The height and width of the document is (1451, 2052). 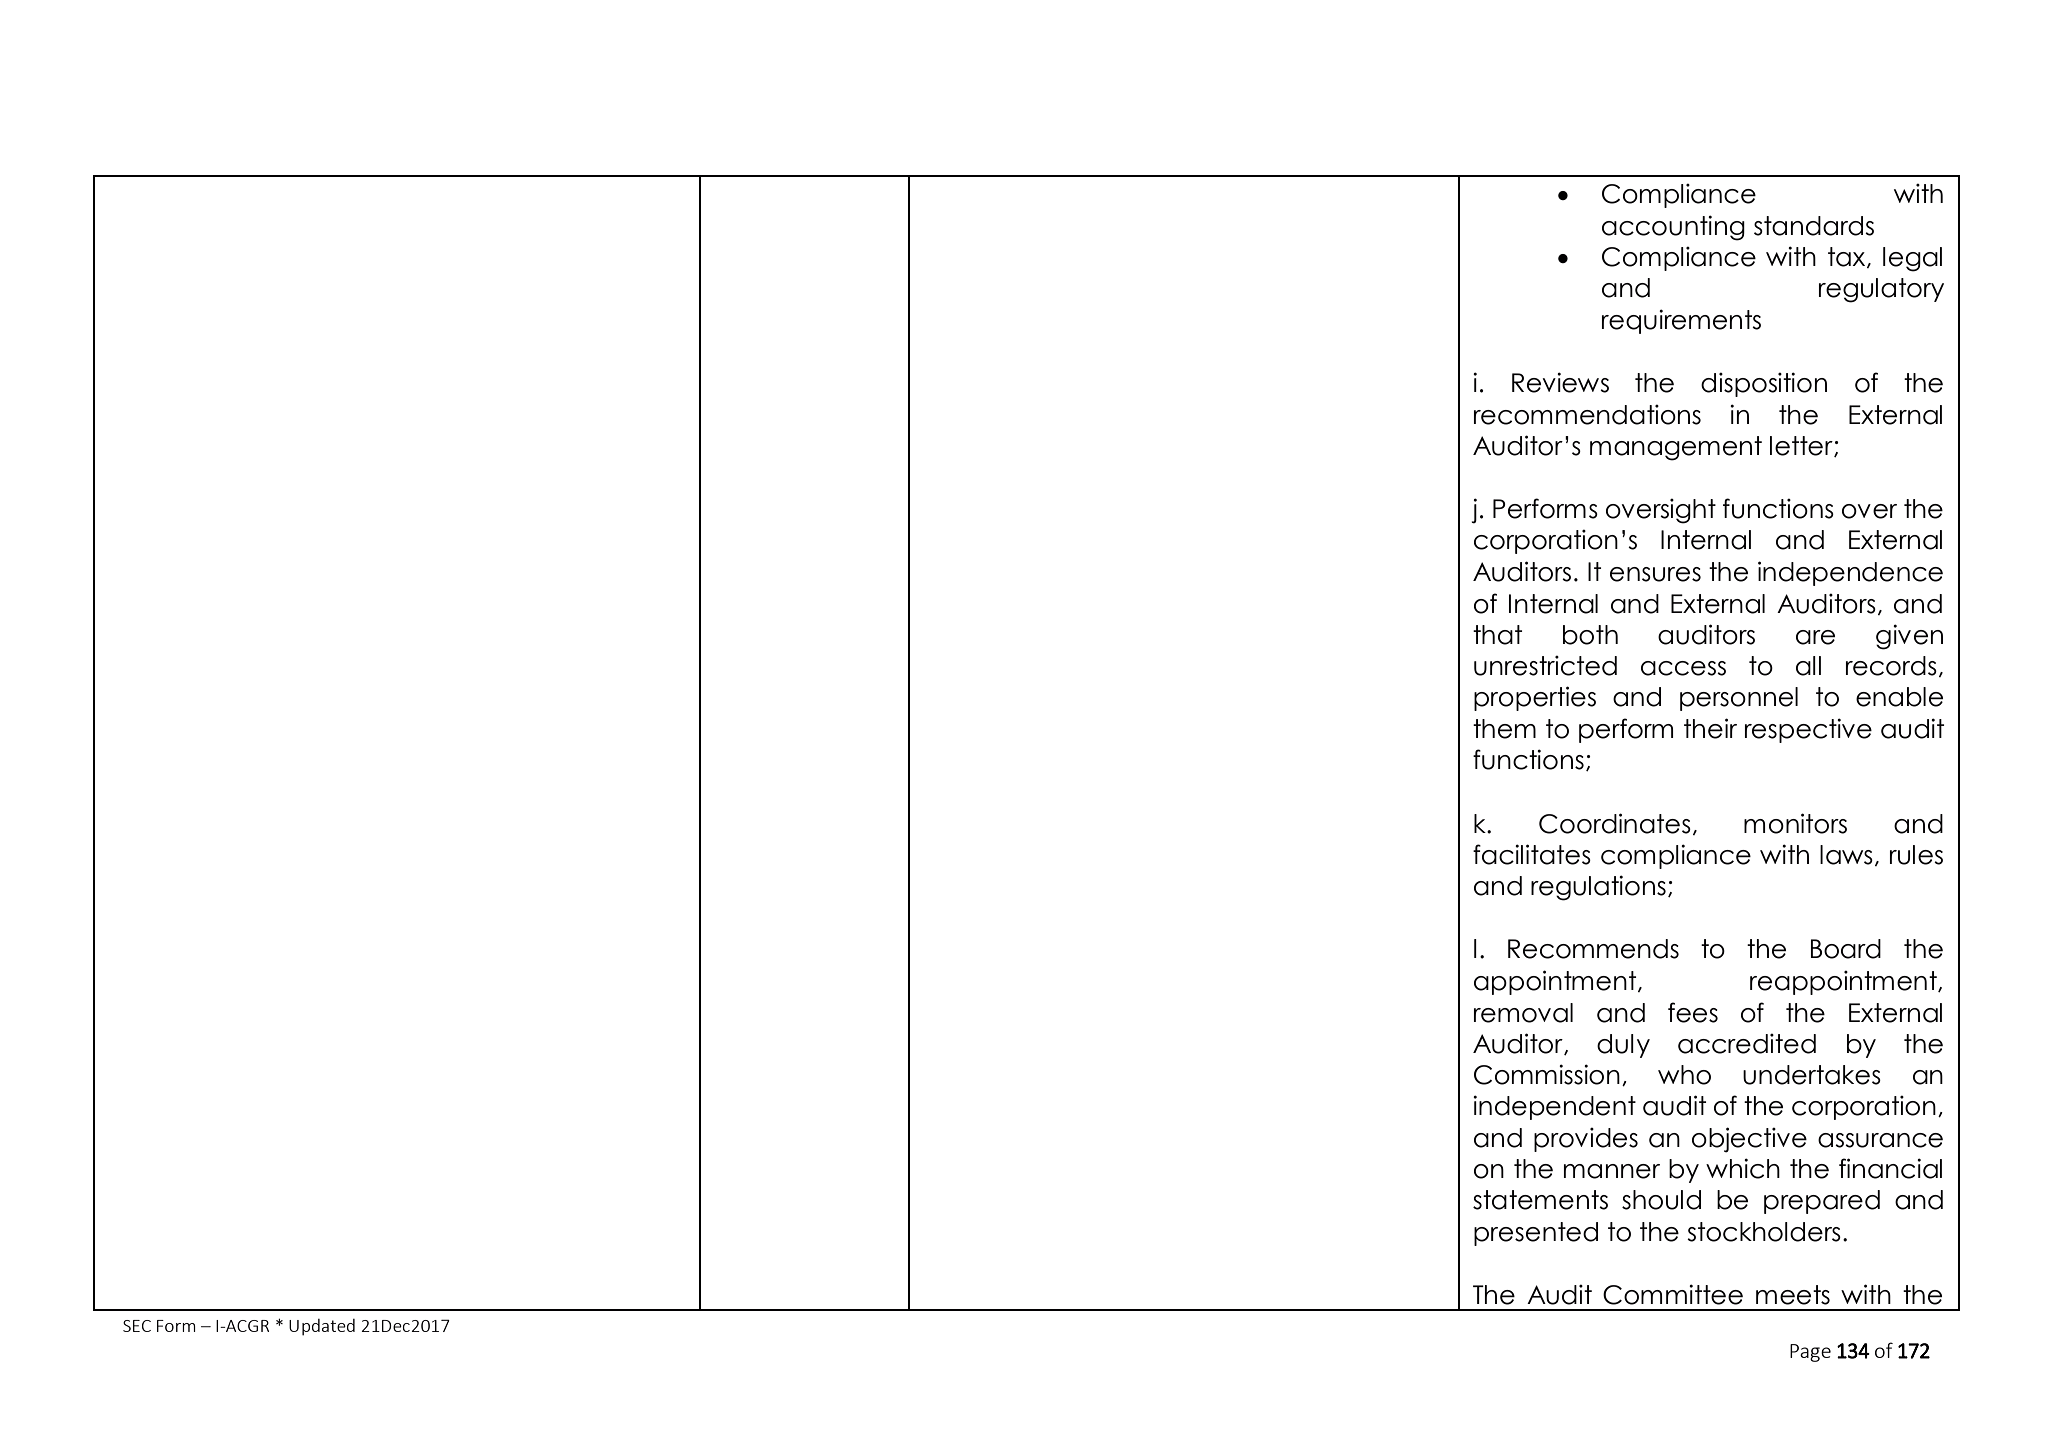 I want to click on tax, so click(x=1848, y=257).
